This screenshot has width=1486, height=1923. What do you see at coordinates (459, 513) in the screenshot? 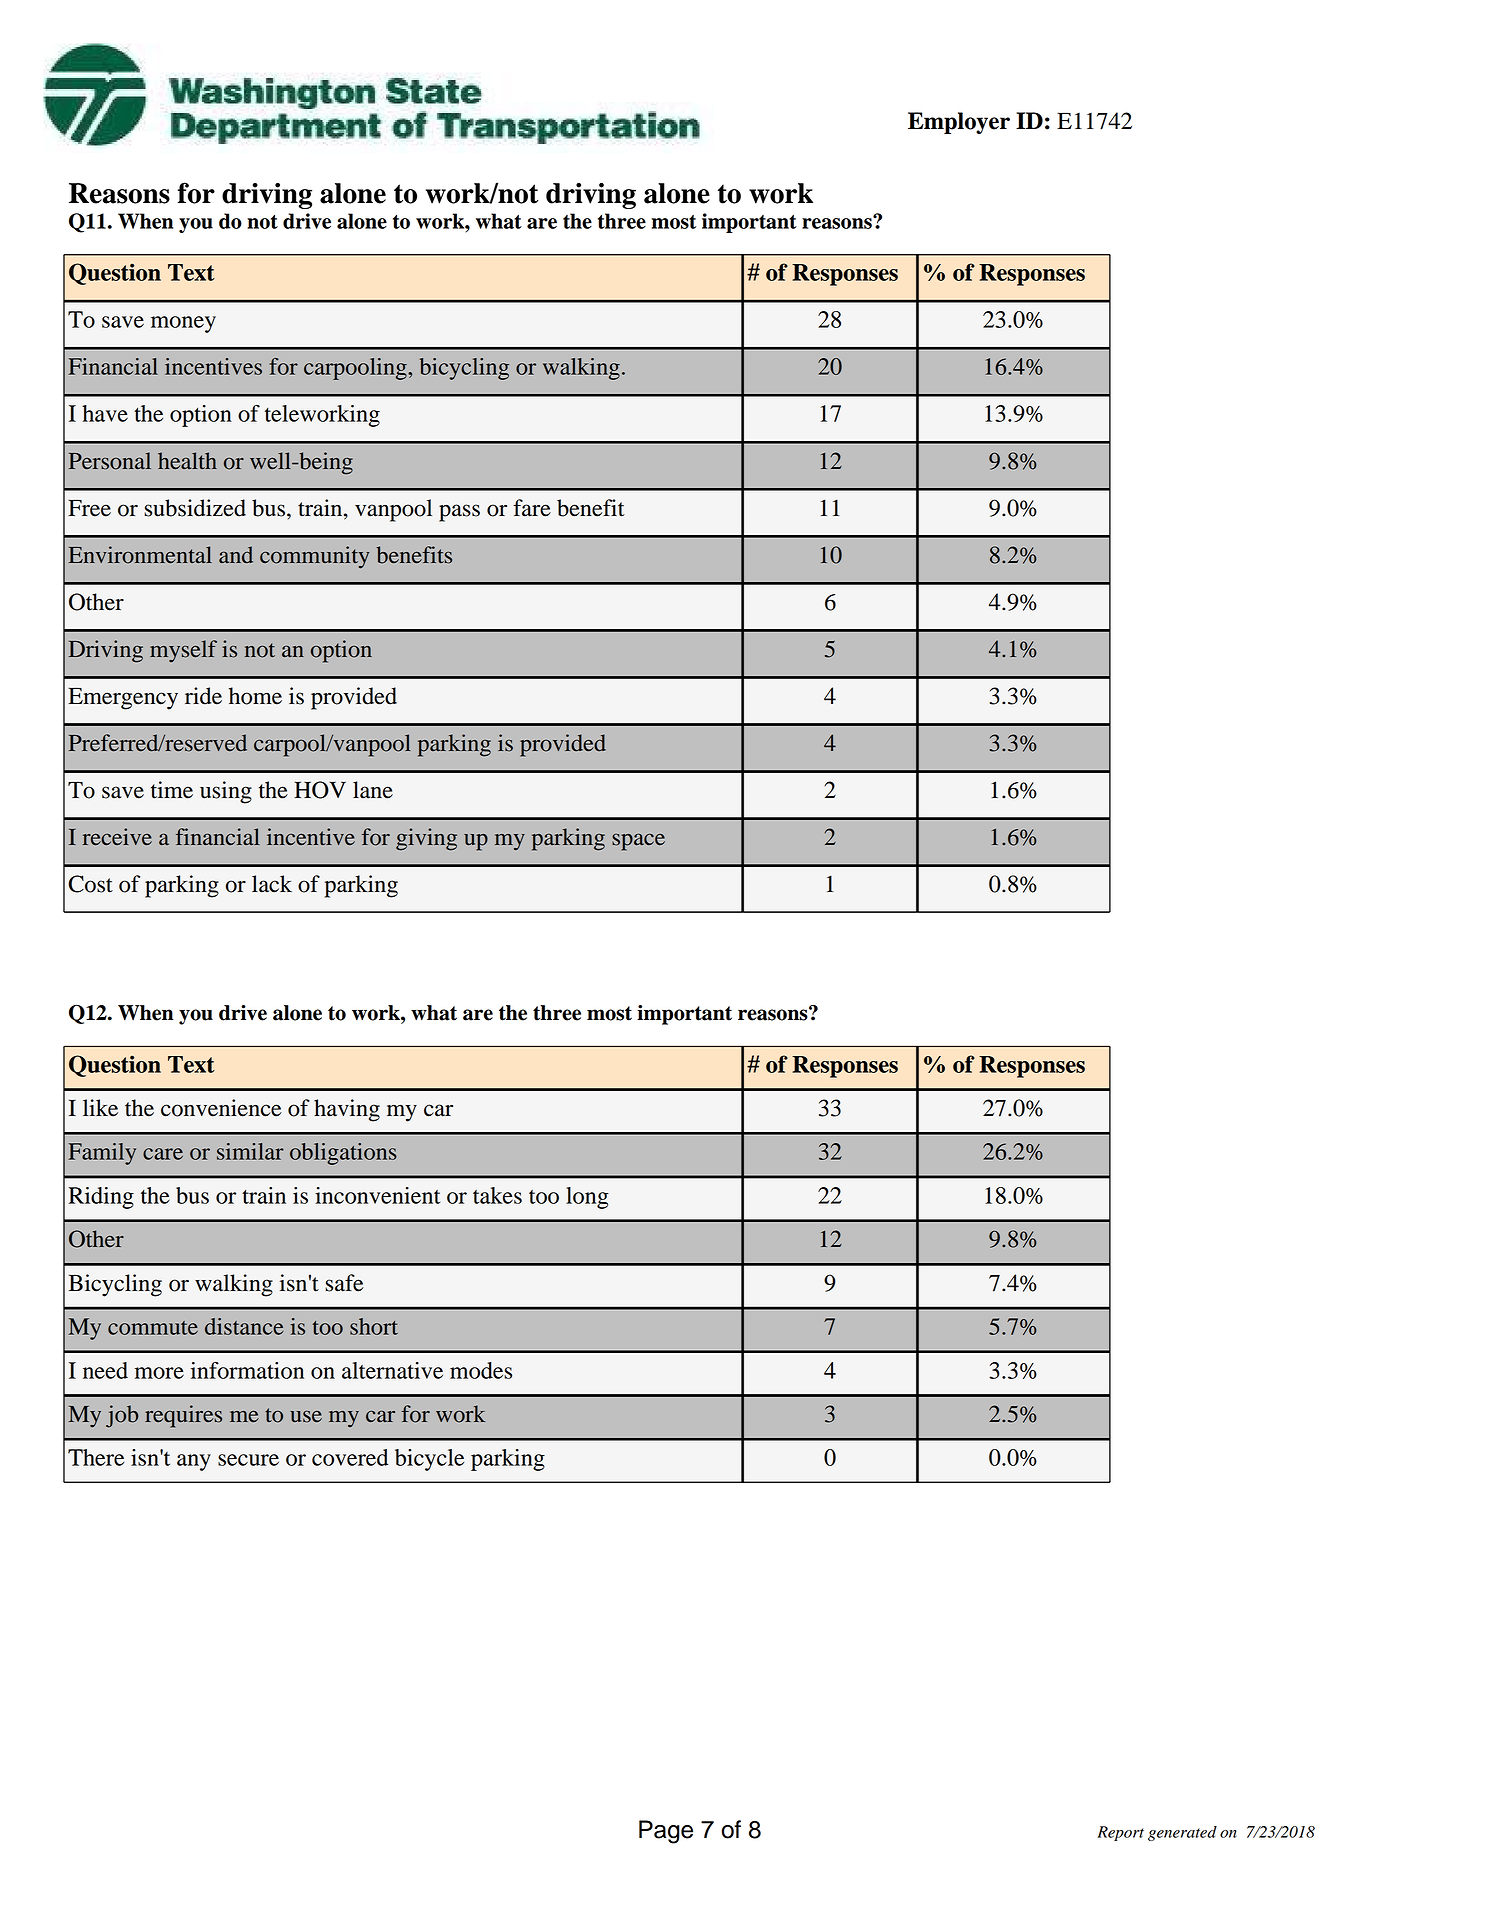
I see `pass` at bounding box center [459, 513].
